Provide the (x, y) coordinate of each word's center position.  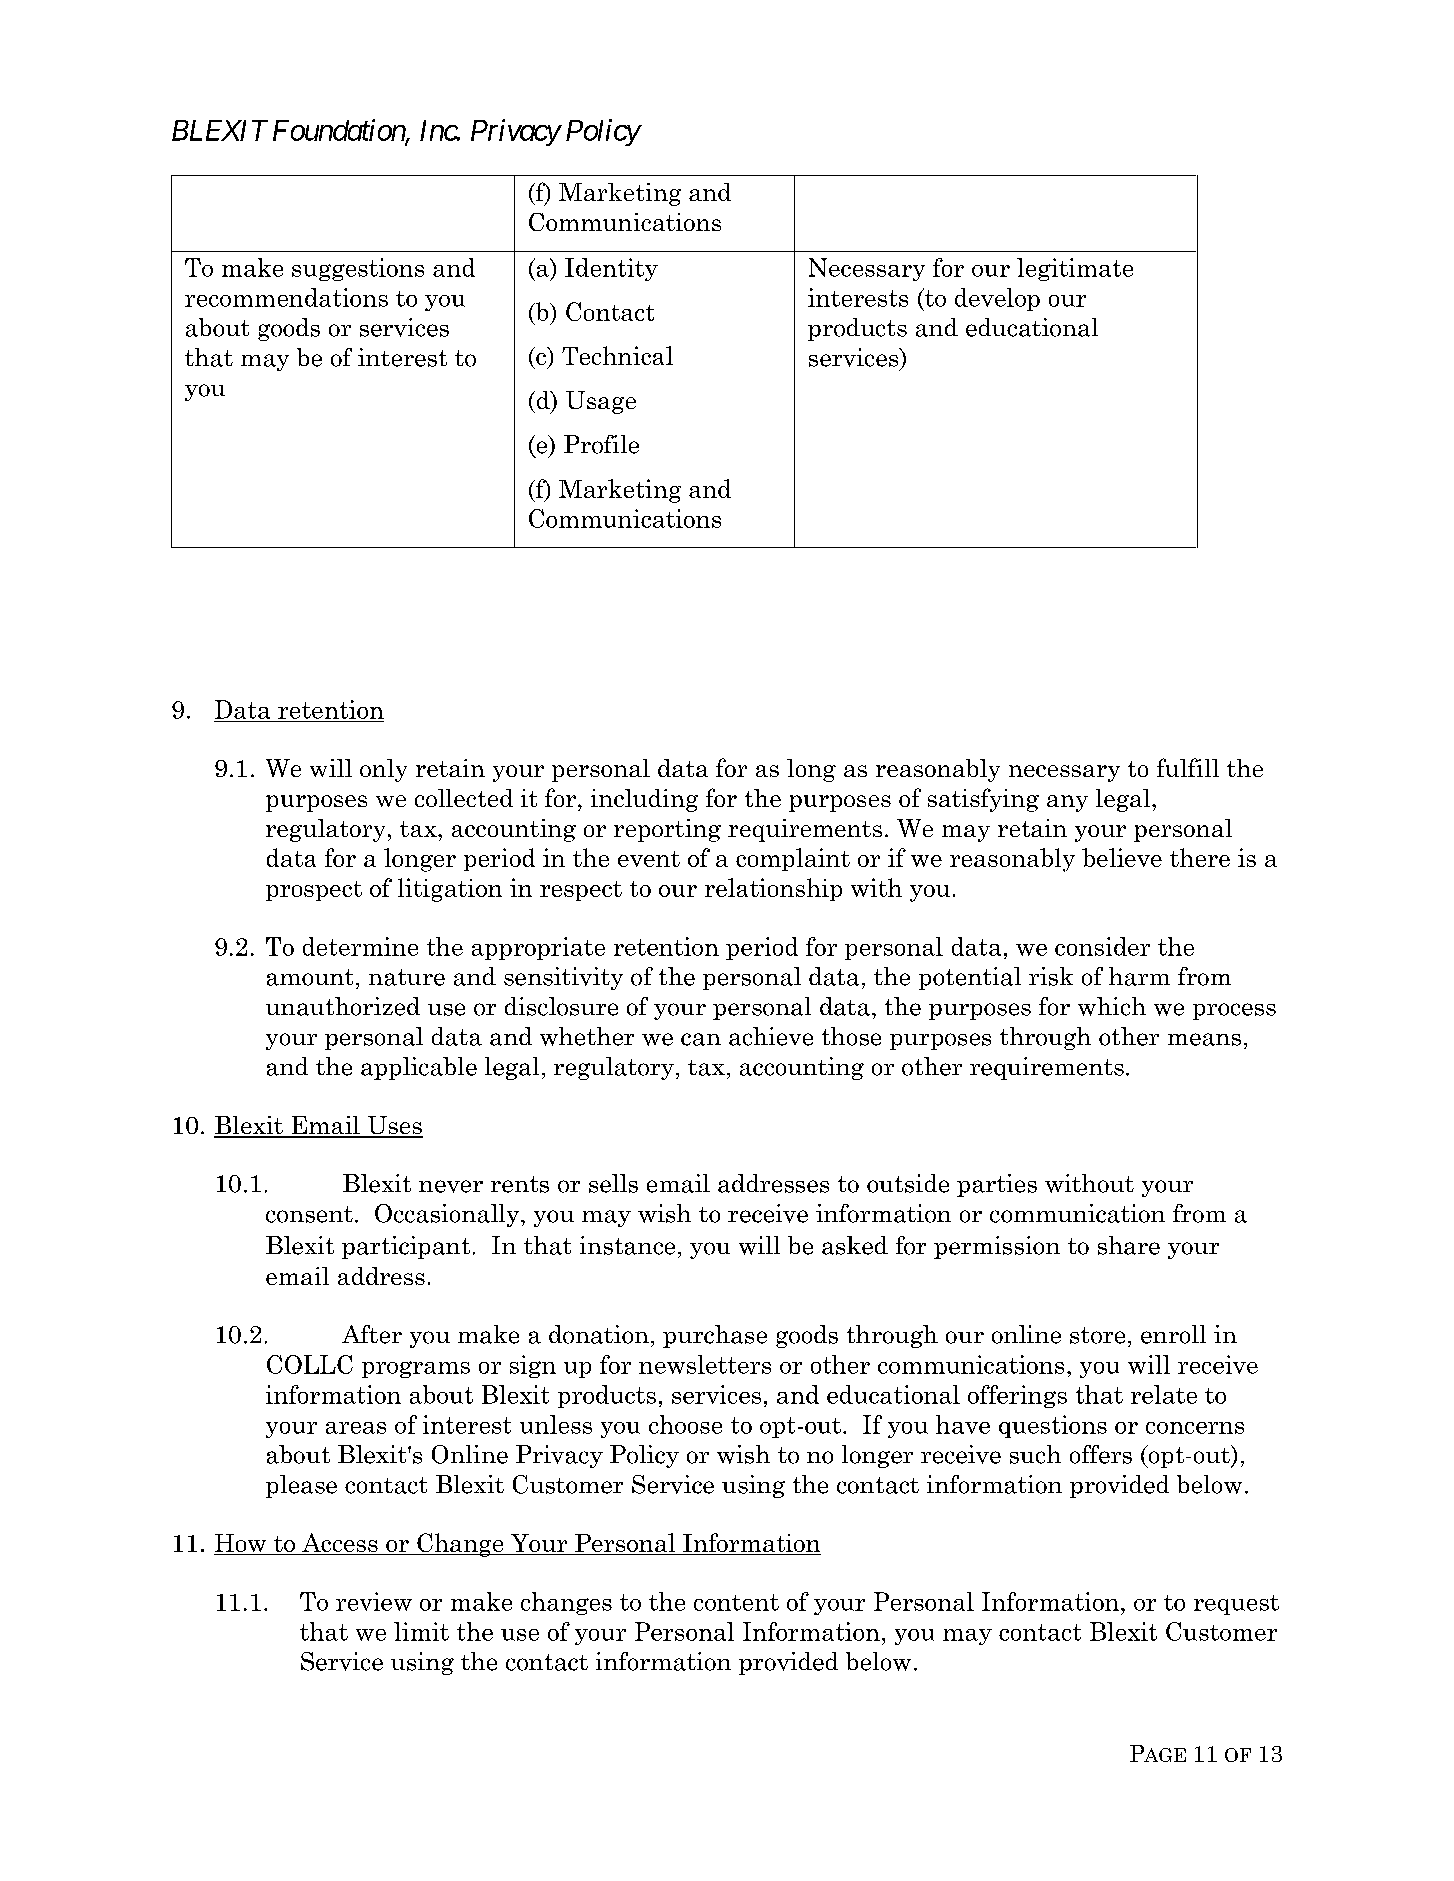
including (644, 800)
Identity (611, 269)
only (383, 770)
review (374, 1601)
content (736, 1602)
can (701, 1039)
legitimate (1075, 269)
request (1236, 1605)
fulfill (1188, 767)
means (1204, 1039)
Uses (394, 1126)
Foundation (340, 131)
